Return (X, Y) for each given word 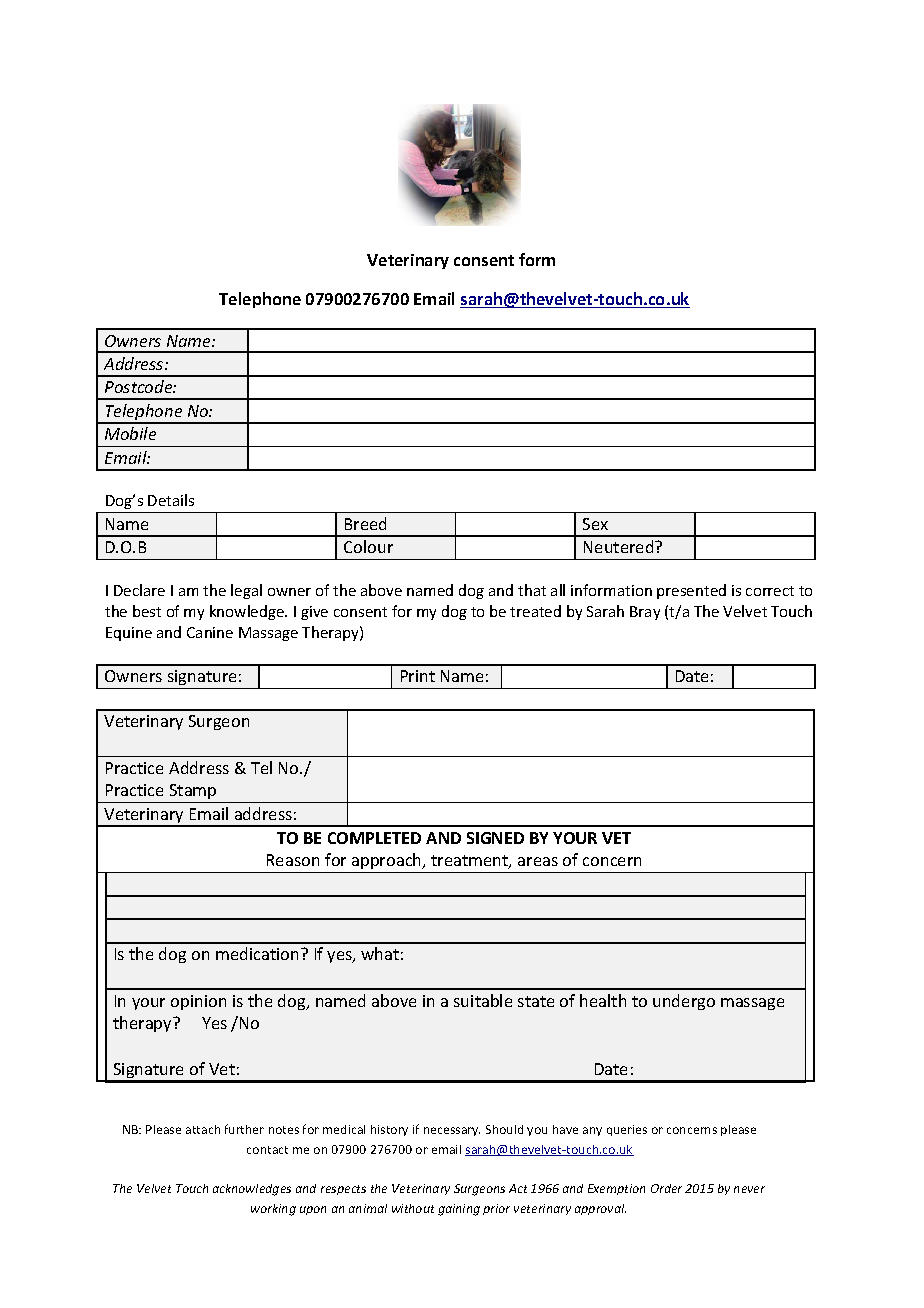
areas (538, 861)
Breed (365, 523)
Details (171, 500)
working (273, 1210)
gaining (459, 1210)
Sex (595, 524)
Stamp (193, 793)
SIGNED (495, 838)
